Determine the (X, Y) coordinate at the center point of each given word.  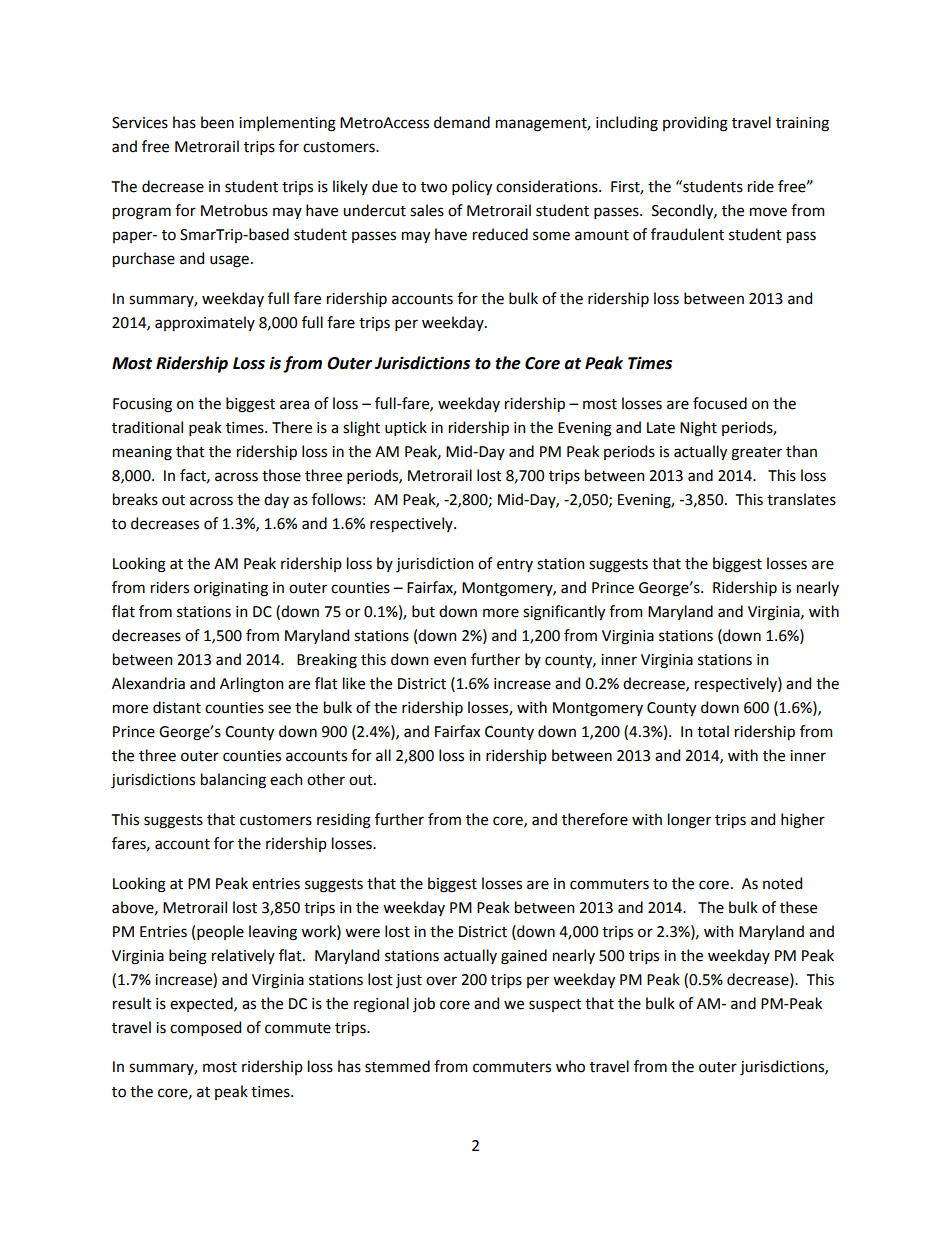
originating (231, 589)
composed (205, 1028)
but (423, 611)
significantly (564, 613)
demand (462, 122)
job (424, 1004)
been (217, 122)
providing (695, 124)
